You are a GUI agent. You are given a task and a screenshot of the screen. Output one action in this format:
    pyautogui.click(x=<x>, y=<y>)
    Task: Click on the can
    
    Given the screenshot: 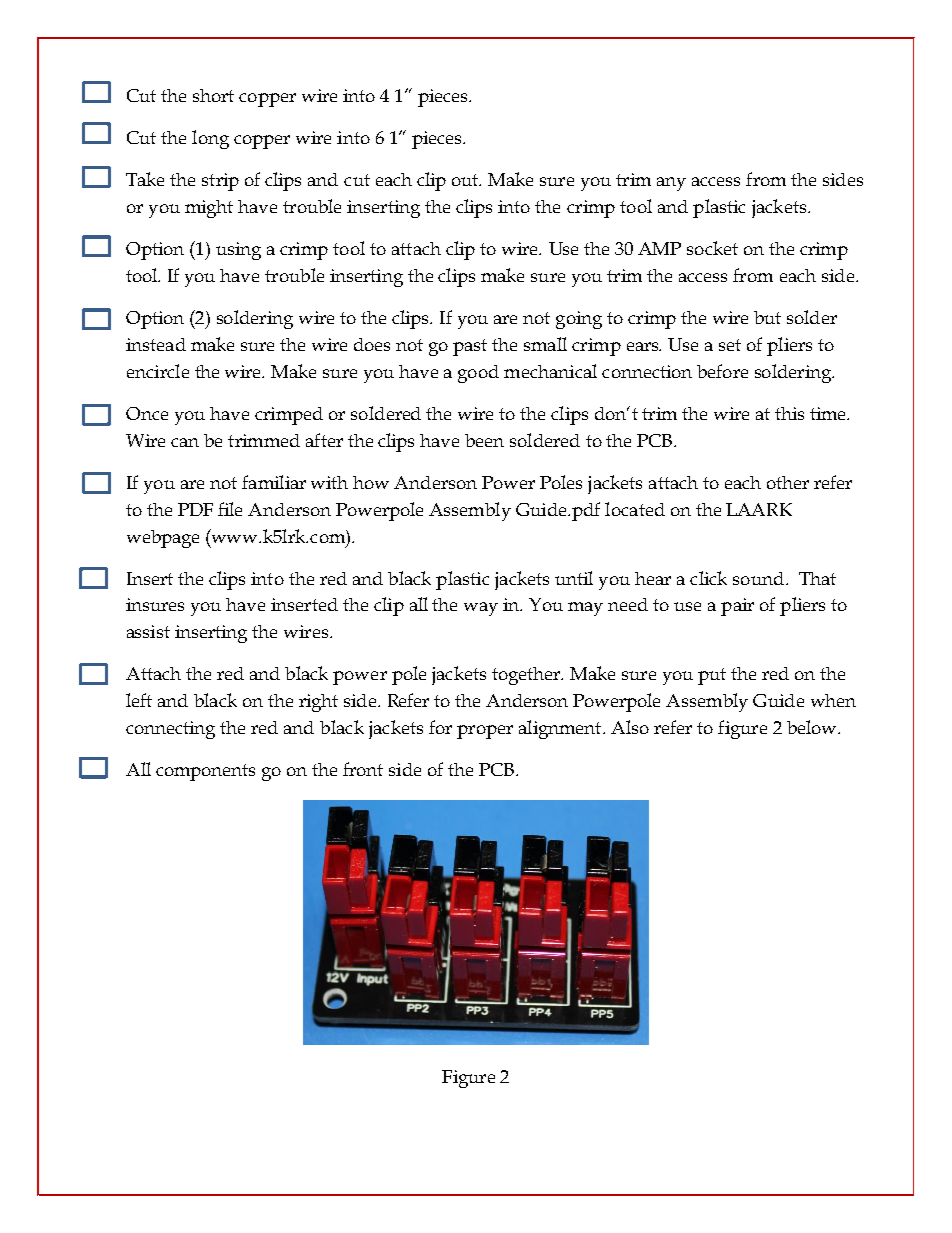 What is the action you would take?
    pyautogui.click(x=185, y=442)
